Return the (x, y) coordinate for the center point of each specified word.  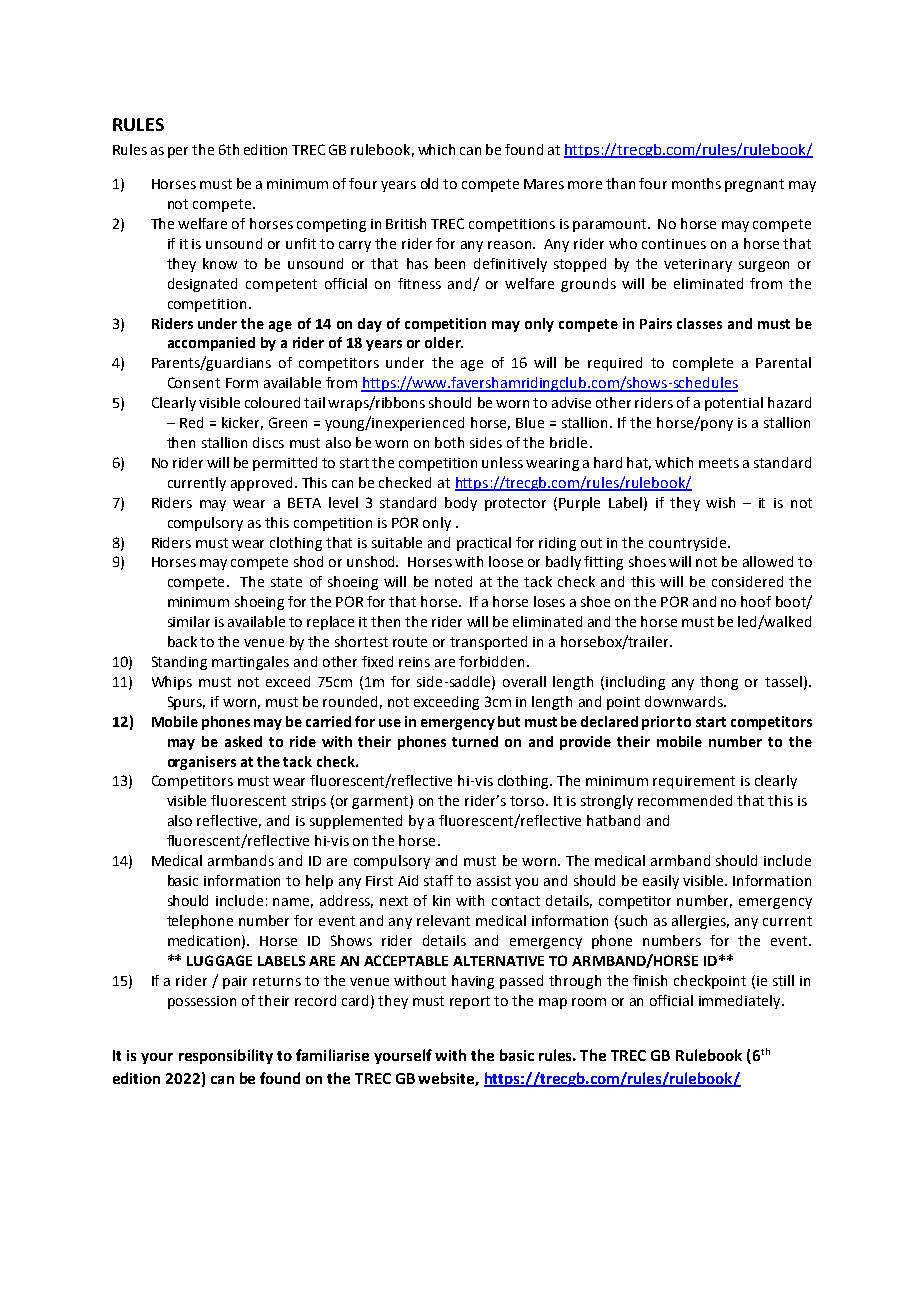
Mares (544, 184)
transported (488, 643)
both (449, 442)
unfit (301, 243)
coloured (272, 402)
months (696, 183)
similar (189, 621)
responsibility (226, 1056)
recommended (685, 800)
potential (734, 404)
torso (528, 801)
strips (309, 802)
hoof (756, 601)
